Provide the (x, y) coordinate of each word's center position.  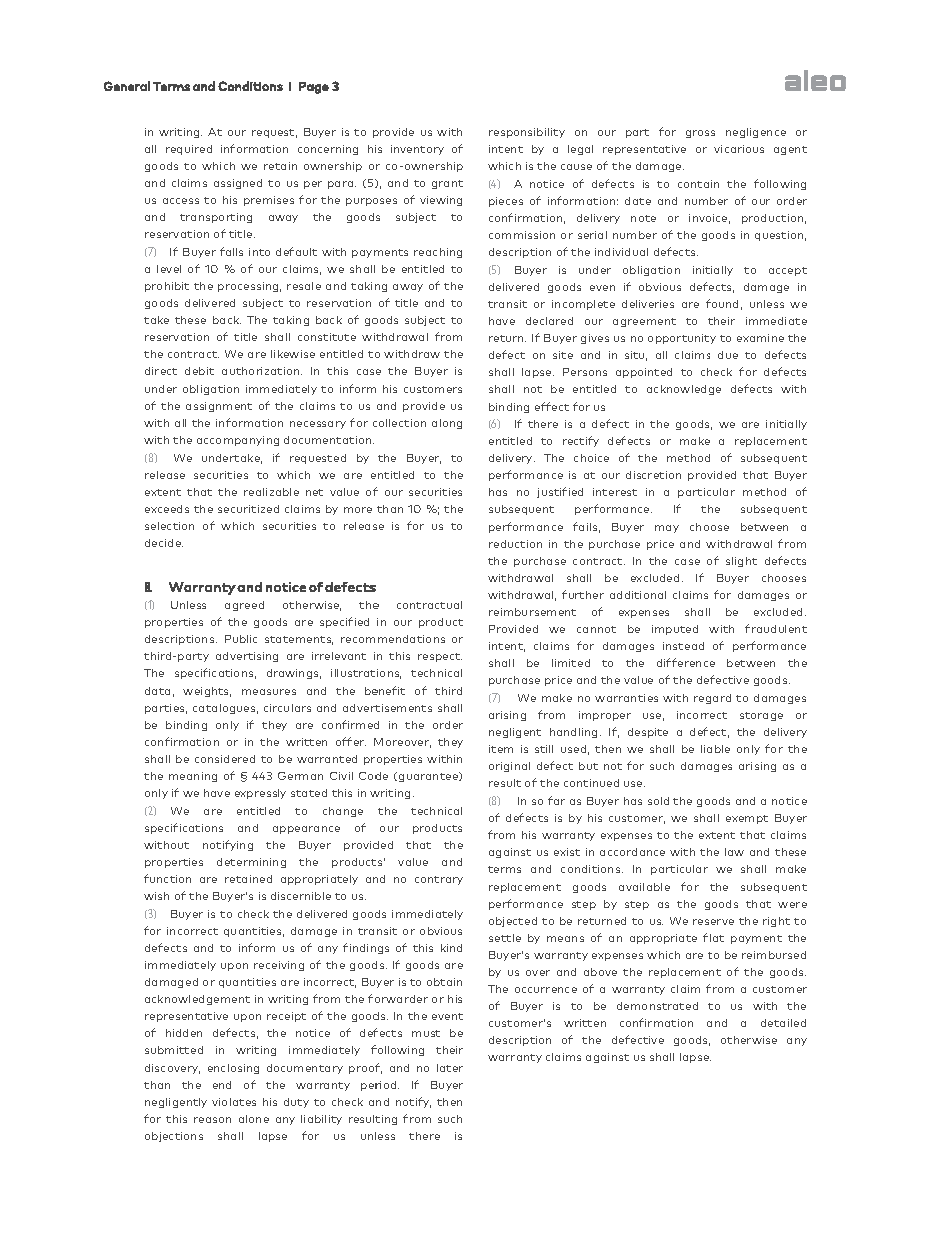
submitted (174, 1050)
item (501, 749)
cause (576, 167)
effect (552, 406)
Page (314, 88)
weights (207, 692)
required (189, 150)
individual (621, 252)
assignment (219, 407)
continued (591, 783)
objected (513, 922)
